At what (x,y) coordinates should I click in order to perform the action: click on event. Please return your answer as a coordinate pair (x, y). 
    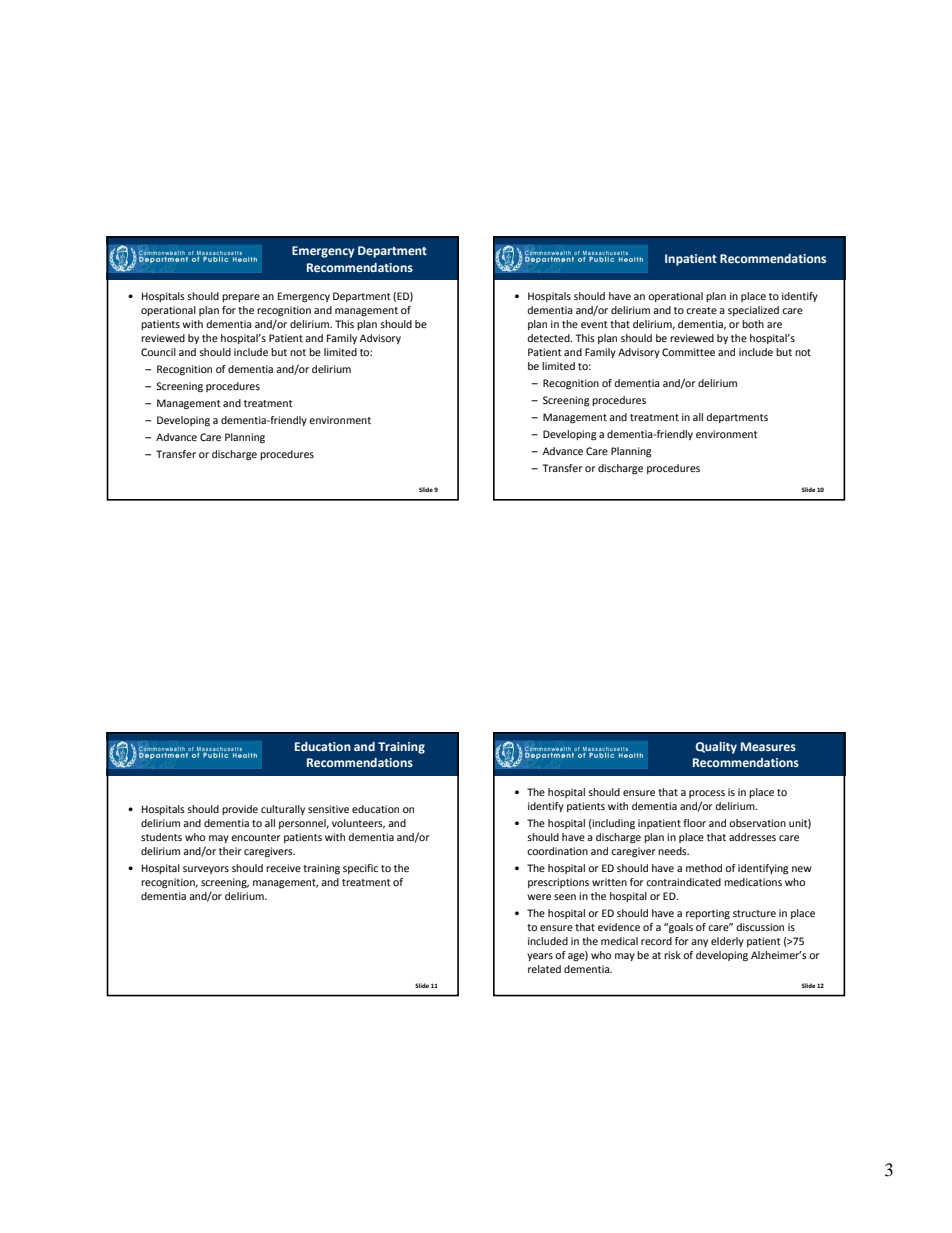
    Looking at the image, I should click on (594, 324).
